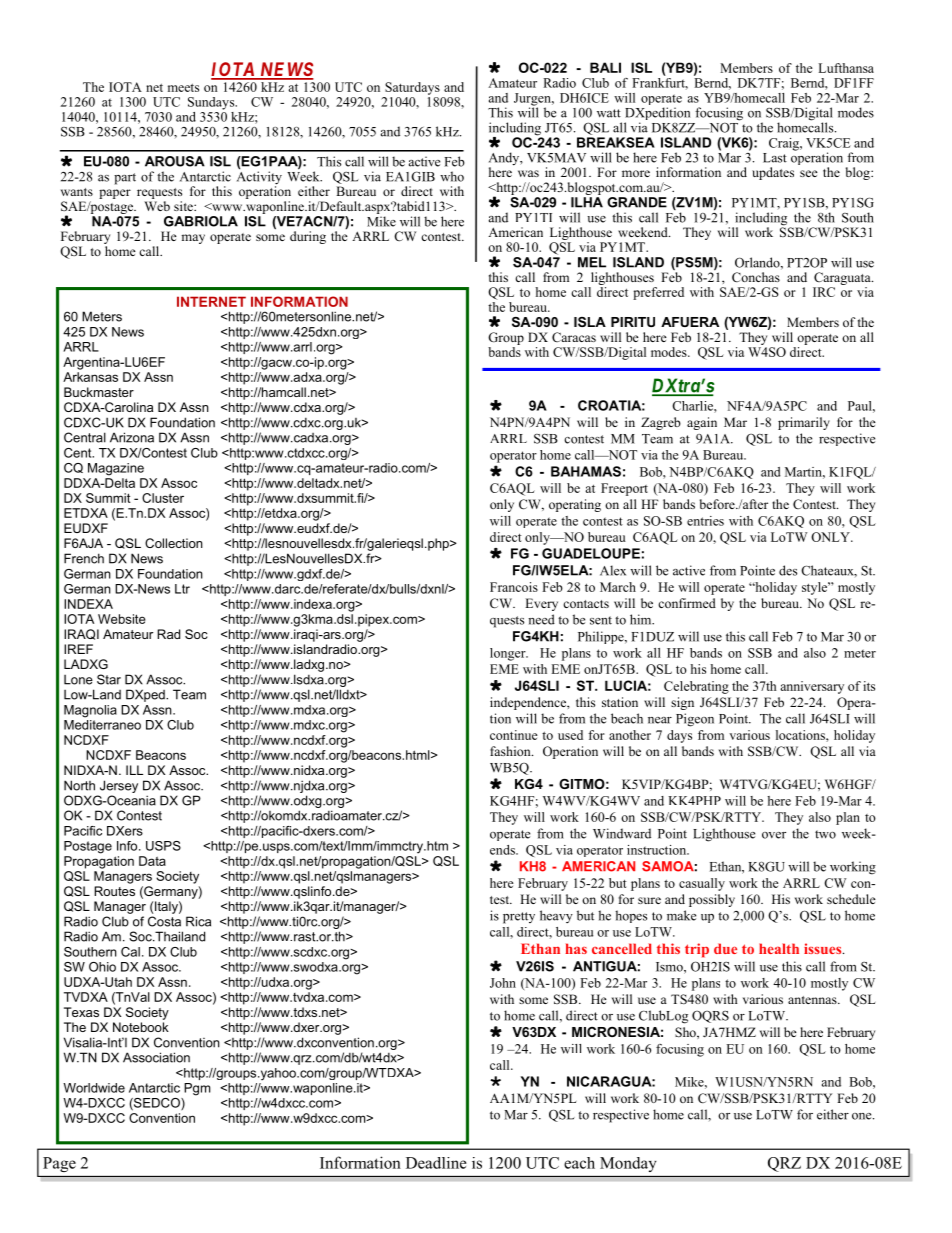 This screenshot has height=1233, width=952. What do you see at coordinates (182, 589) in the screenshot?
I see `Ltr` at bounding box center [182, 589].
